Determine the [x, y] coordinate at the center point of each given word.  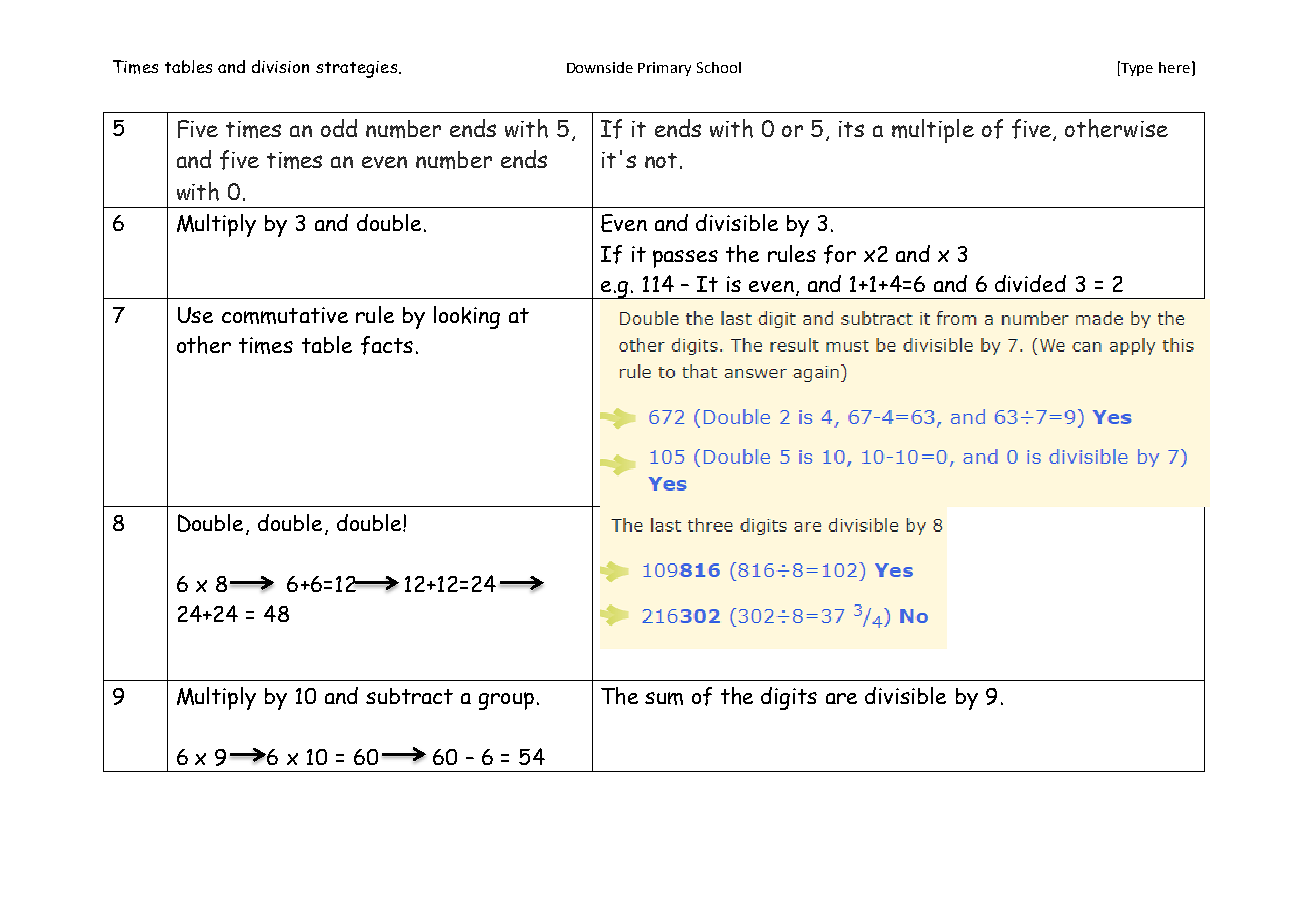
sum [664, 698]
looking [467, 317]
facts [387, 345]
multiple [933, 131]
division [280, 66]
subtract [409, 696]
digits [789, 698]
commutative [285, 315]
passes [685, 259]
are [841, 698]
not [661, 160]
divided [1030, 283]
